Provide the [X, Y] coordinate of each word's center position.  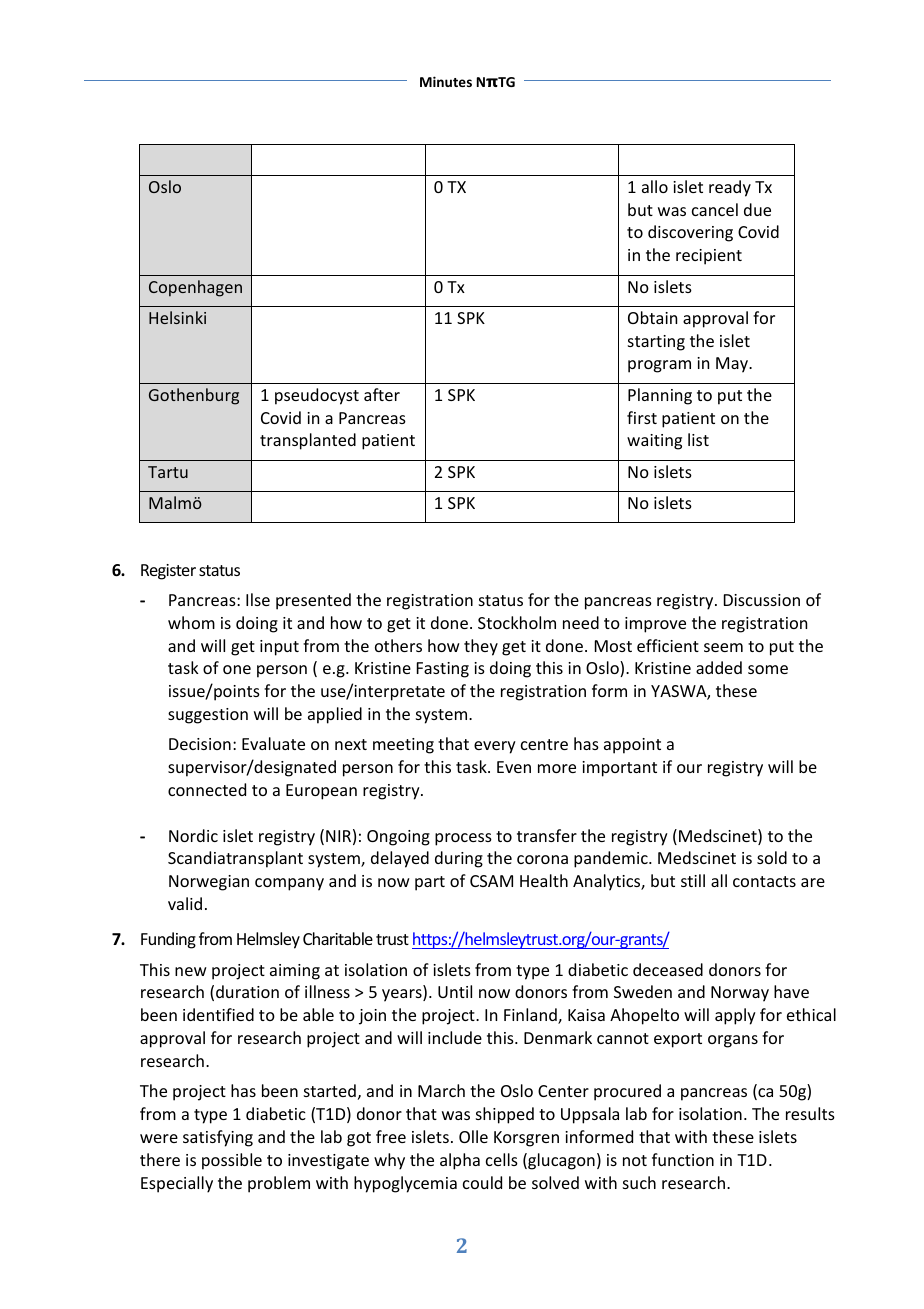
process [463, 839]
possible [232, 1161]
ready [730, 188]
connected [207, 789]
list [698, 439]
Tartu [168, 472]
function [683, 1159]
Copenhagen [195, 288]
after [382, 394]
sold [772, 857]
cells [502, 1159]
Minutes [446, 81]
